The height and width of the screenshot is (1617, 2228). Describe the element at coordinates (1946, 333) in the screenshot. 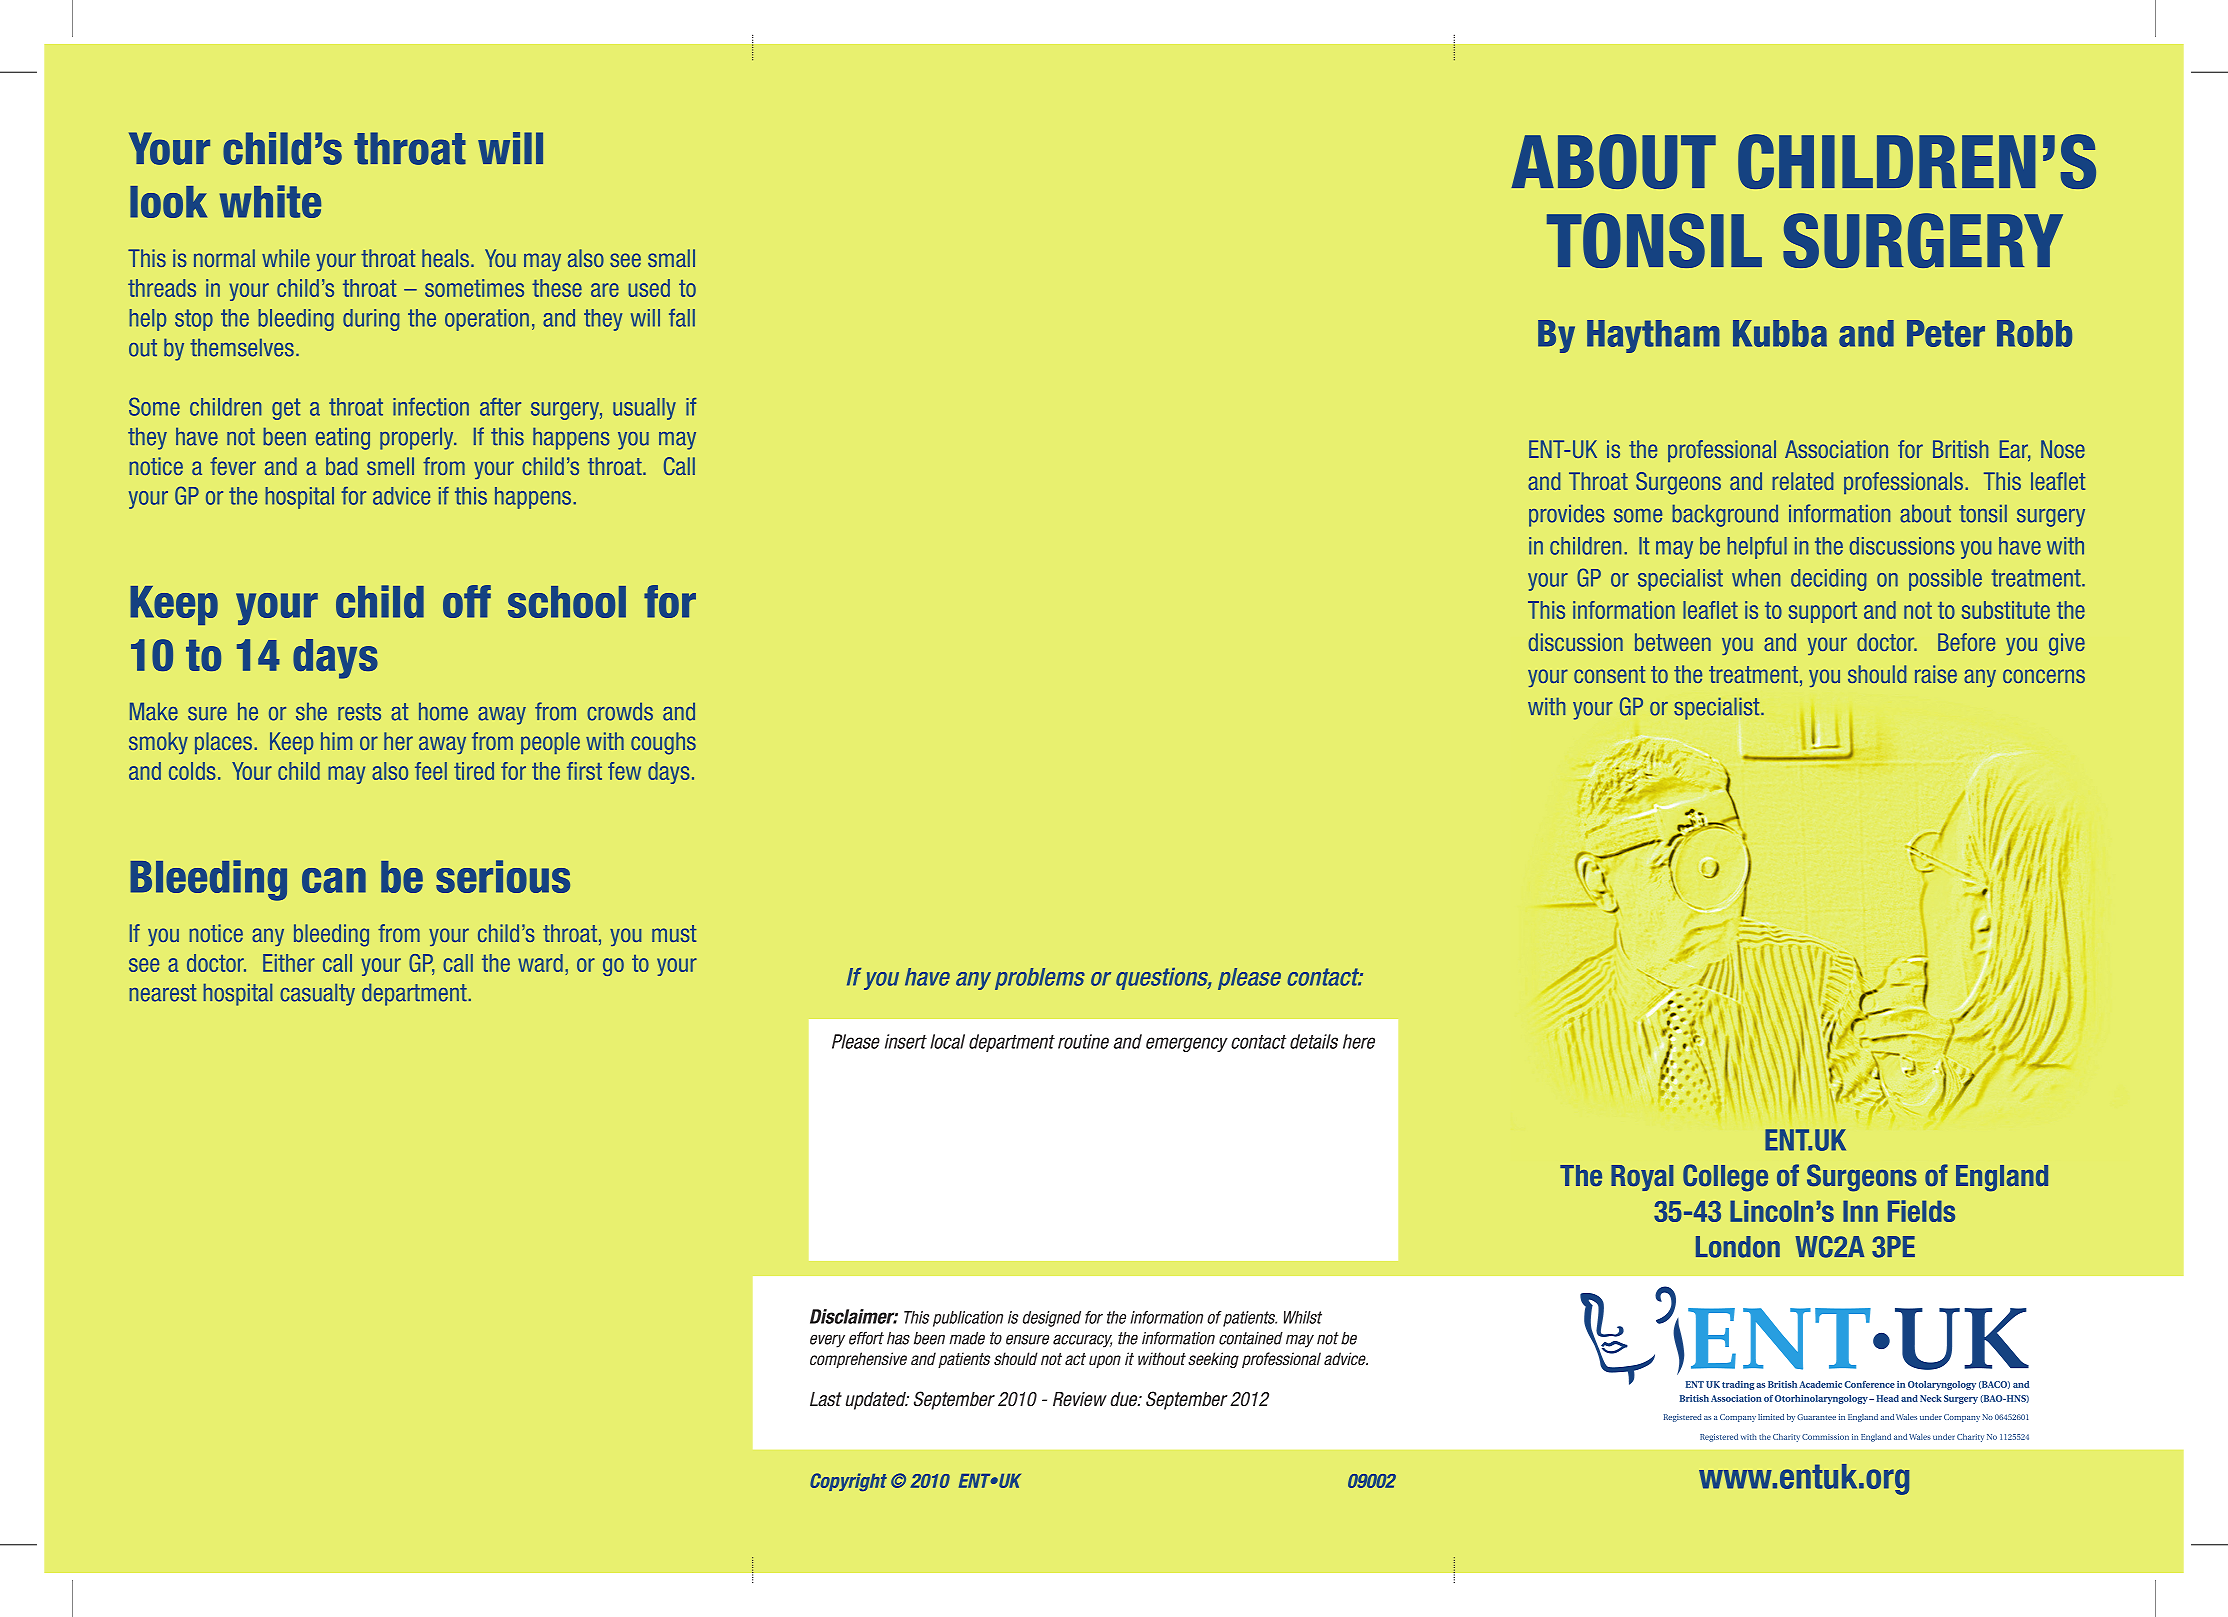

I see `Peter` at that location.
